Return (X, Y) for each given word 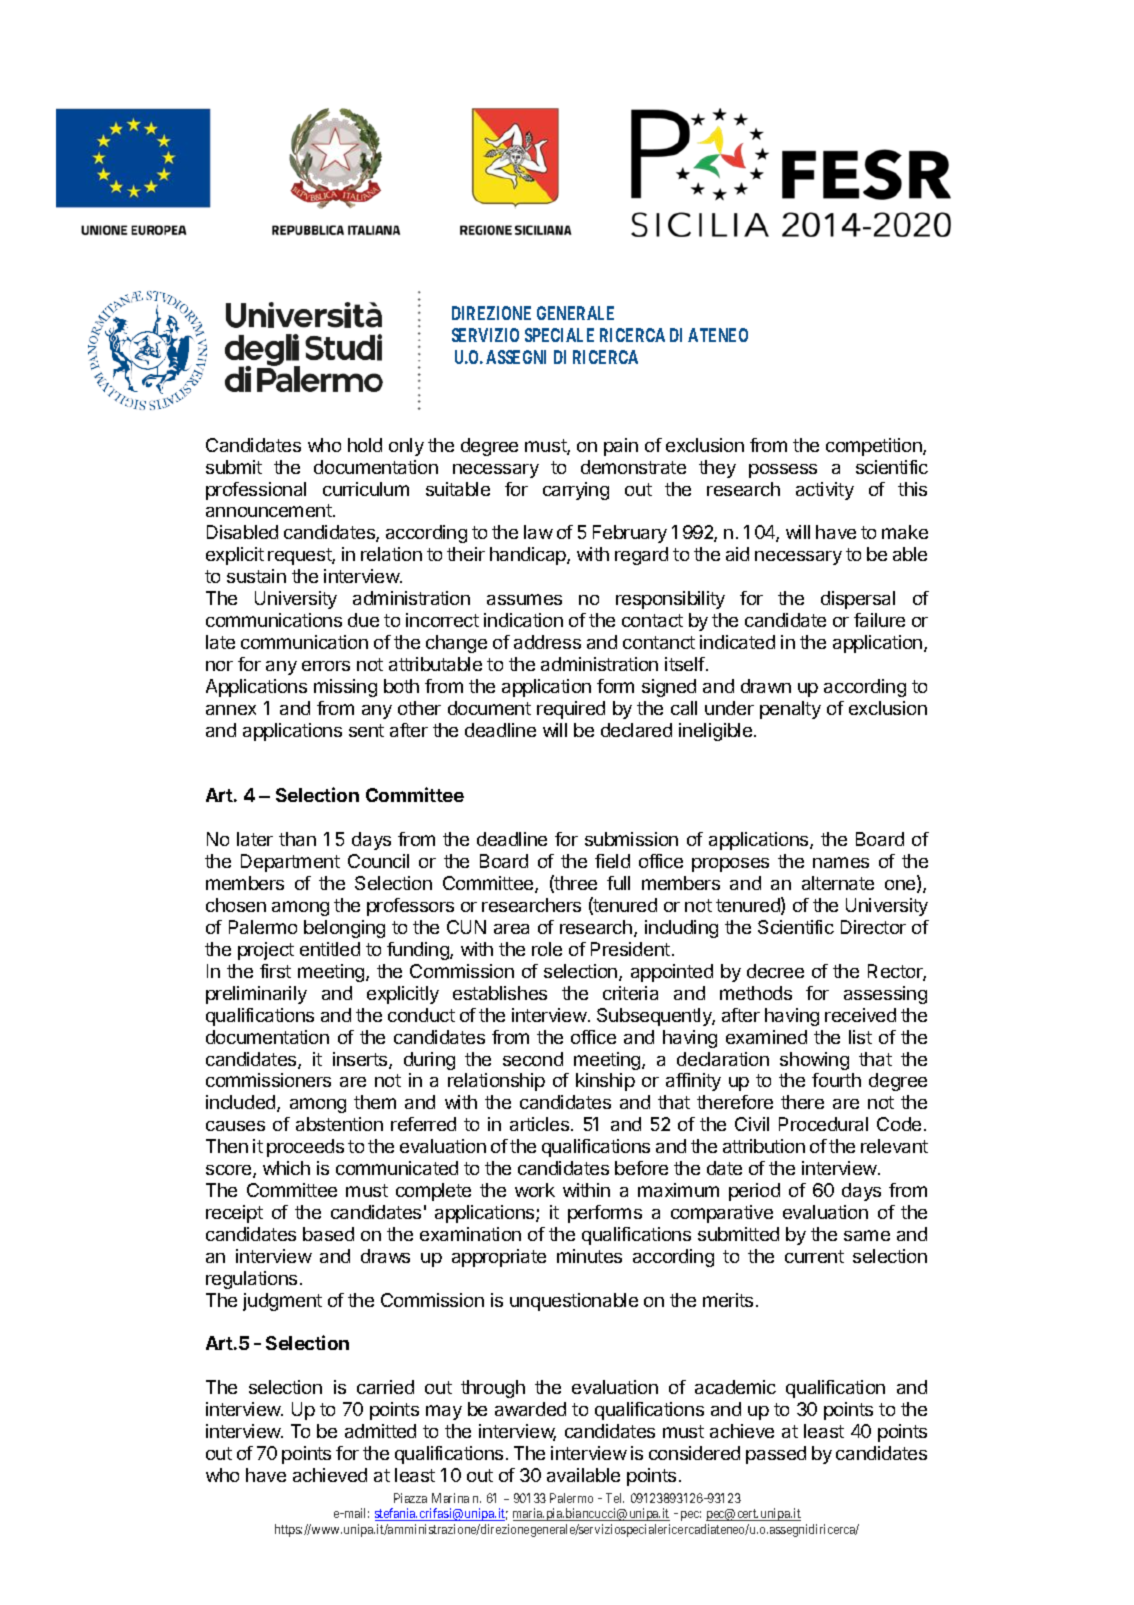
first (275, 971)
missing (345, 688)
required (571, 710)
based (328, 1234)
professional (256, 491)
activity (825, 491)
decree (775, 971)
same (867, 1235)
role (547, 949)
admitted (380, 1431)
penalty (790, 710)
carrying (576, 491)
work (535, 1190)
